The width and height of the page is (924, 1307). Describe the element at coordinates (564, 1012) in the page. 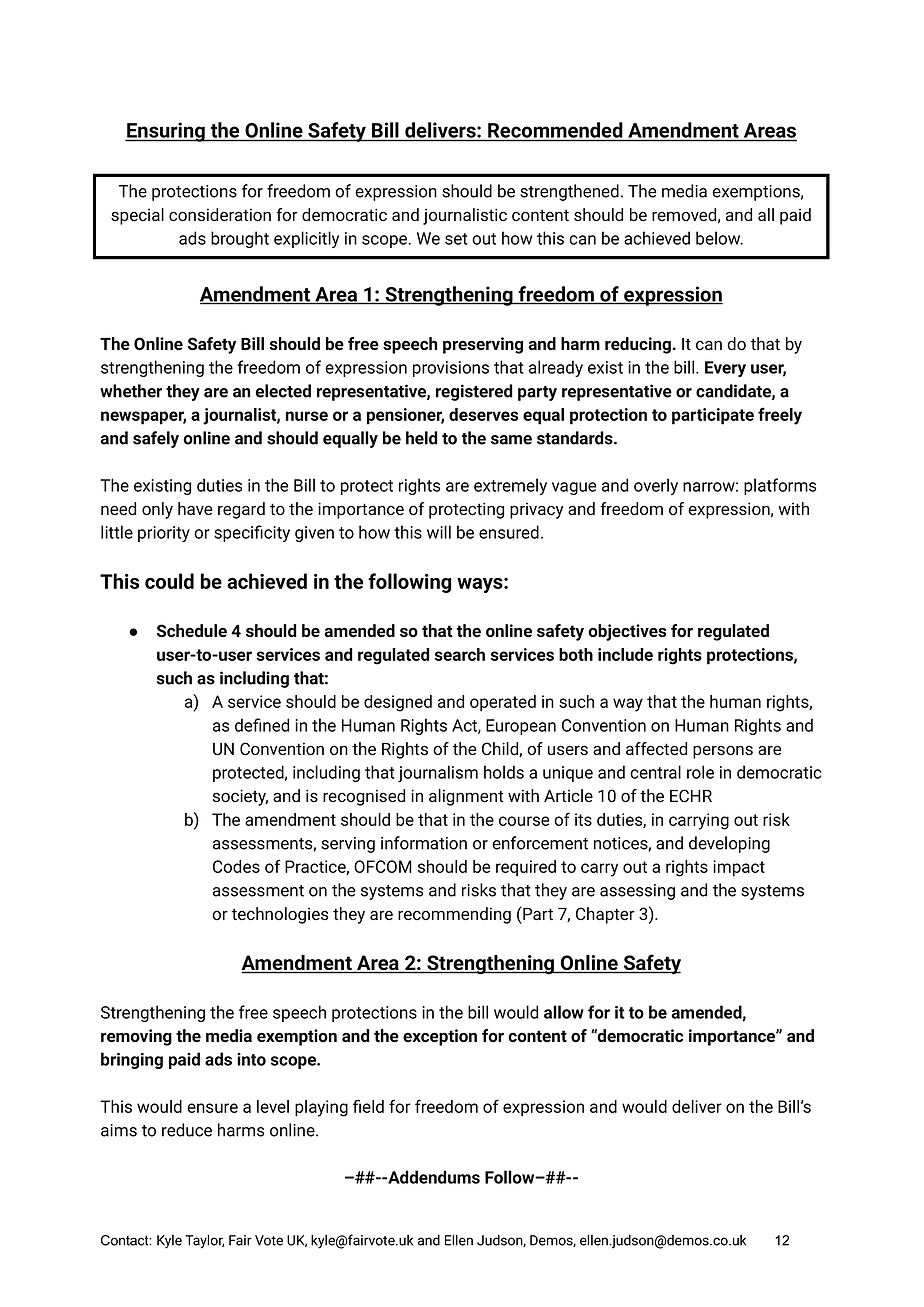

I see `allow` at that location.
